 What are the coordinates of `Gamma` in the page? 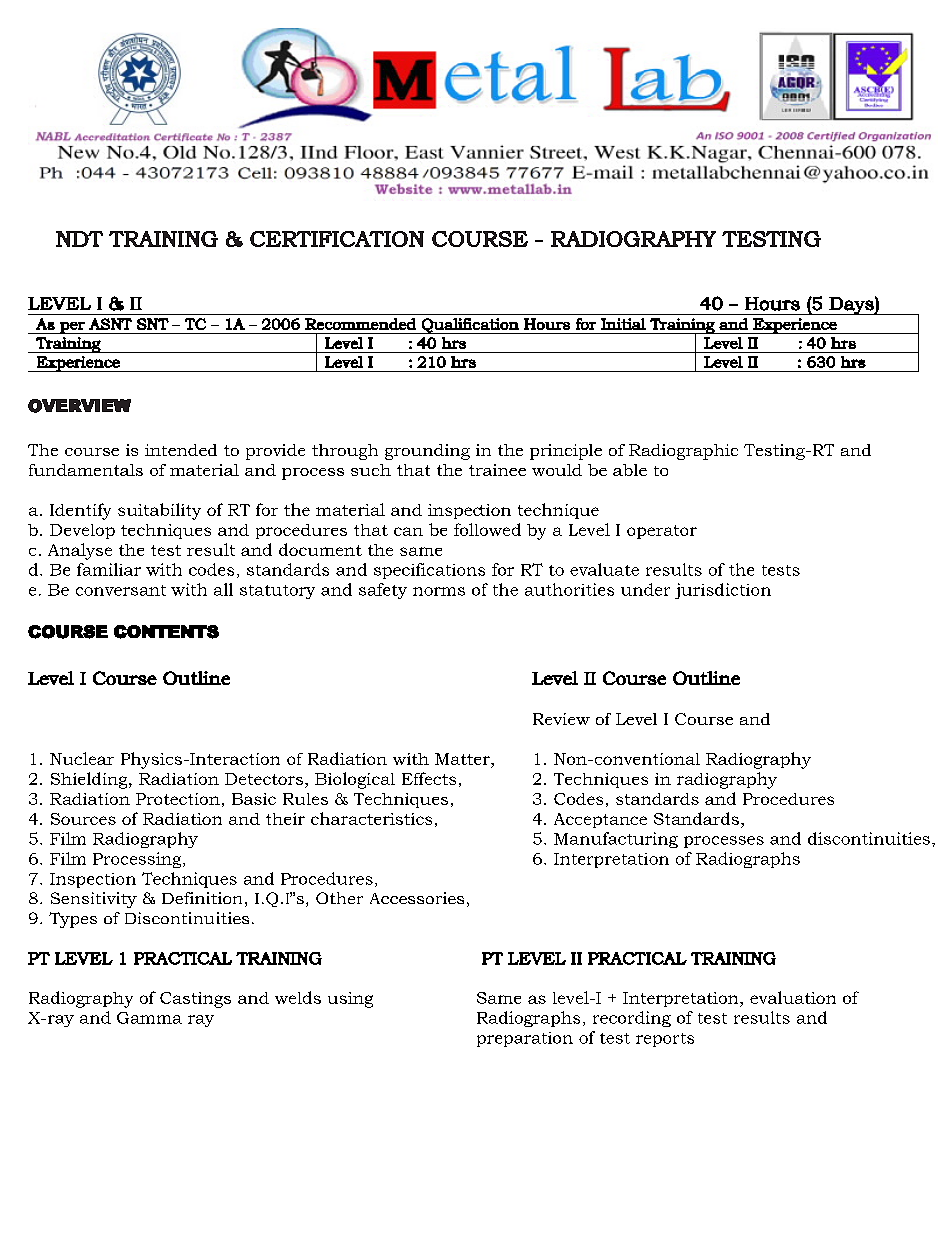 It's located at (149, 1018).
